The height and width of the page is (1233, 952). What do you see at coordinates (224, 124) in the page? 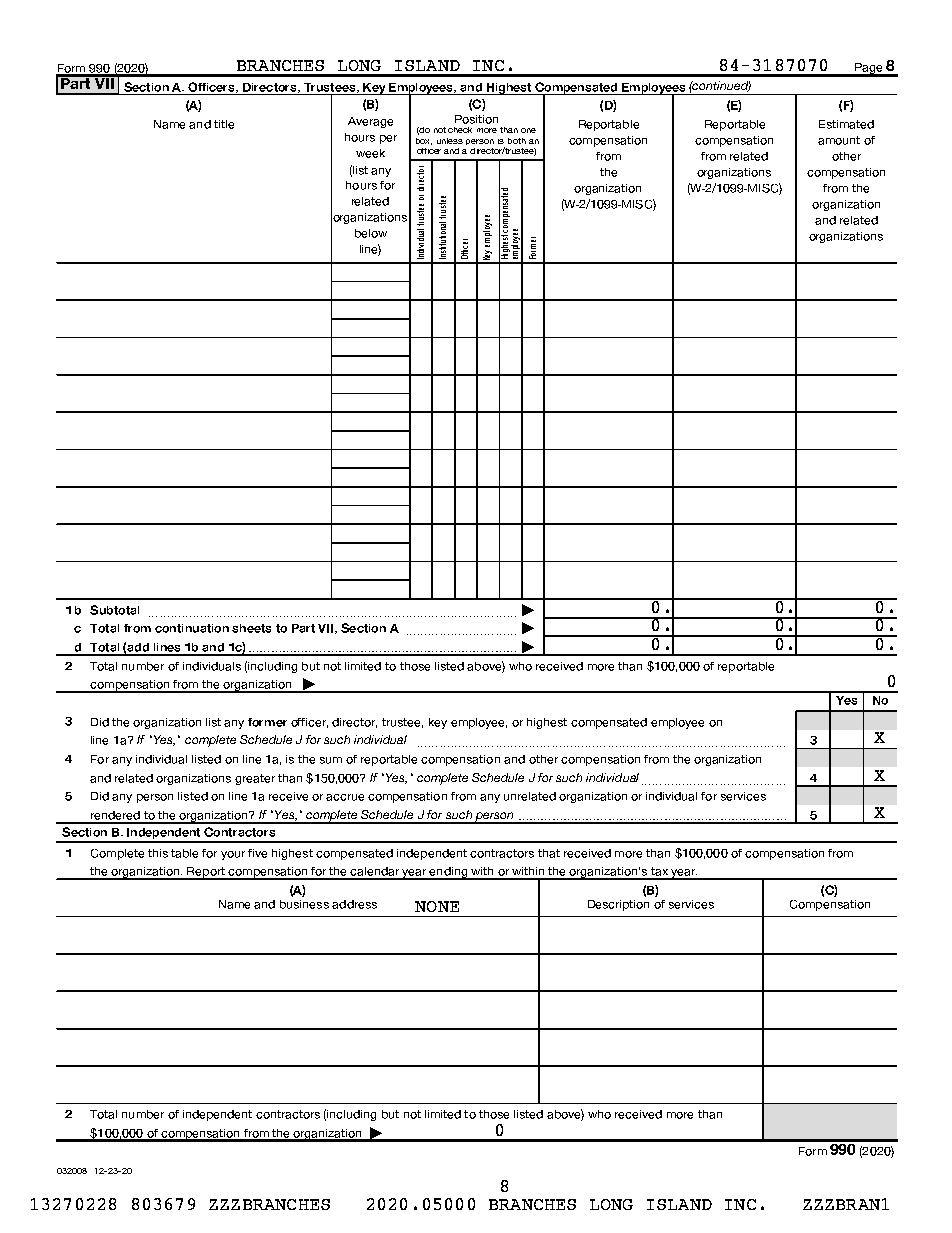
I see `title` at bounding box center [224, 124].
